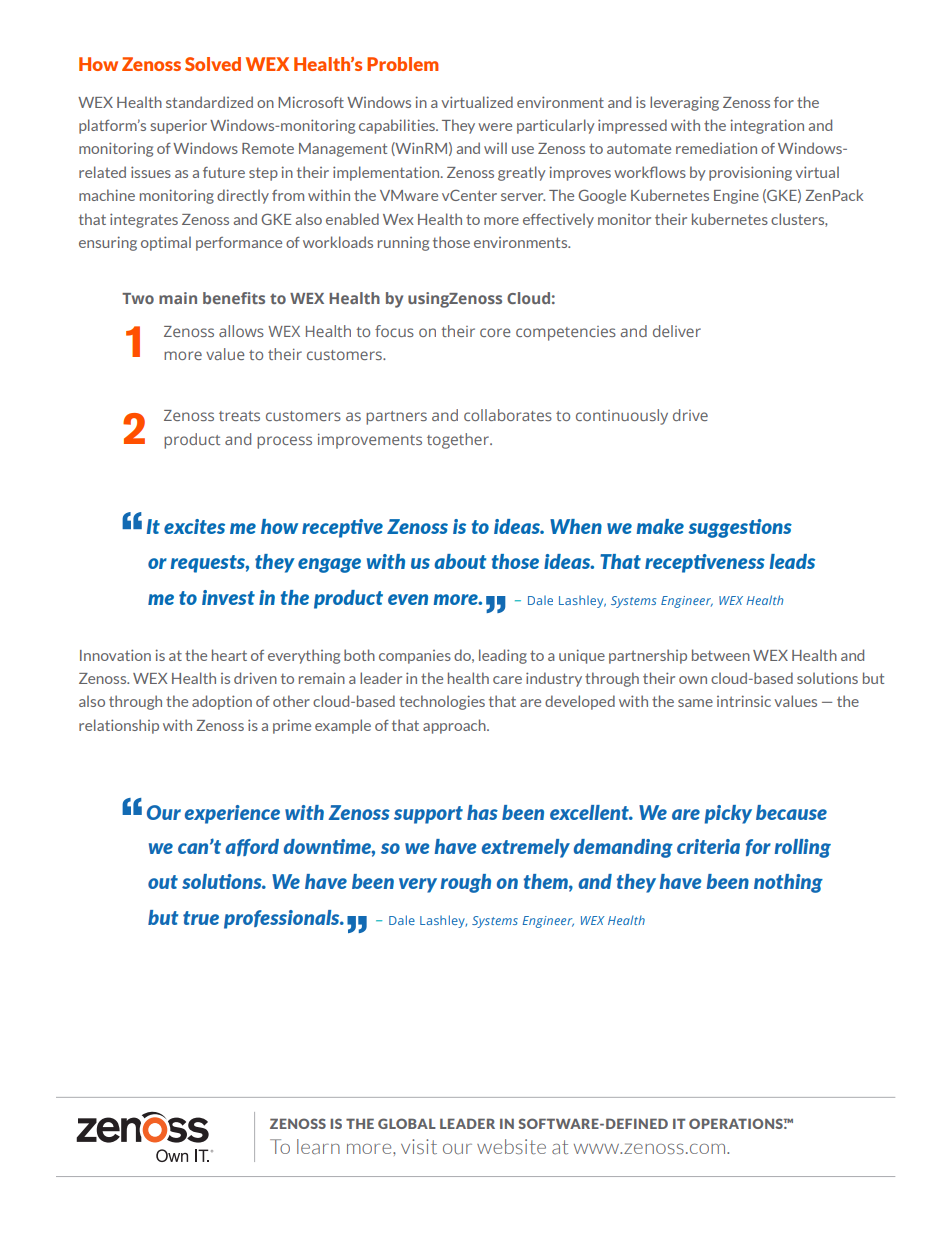 This screenshot has height=1233, width=952. I want to click on were, so click(495, 127).
